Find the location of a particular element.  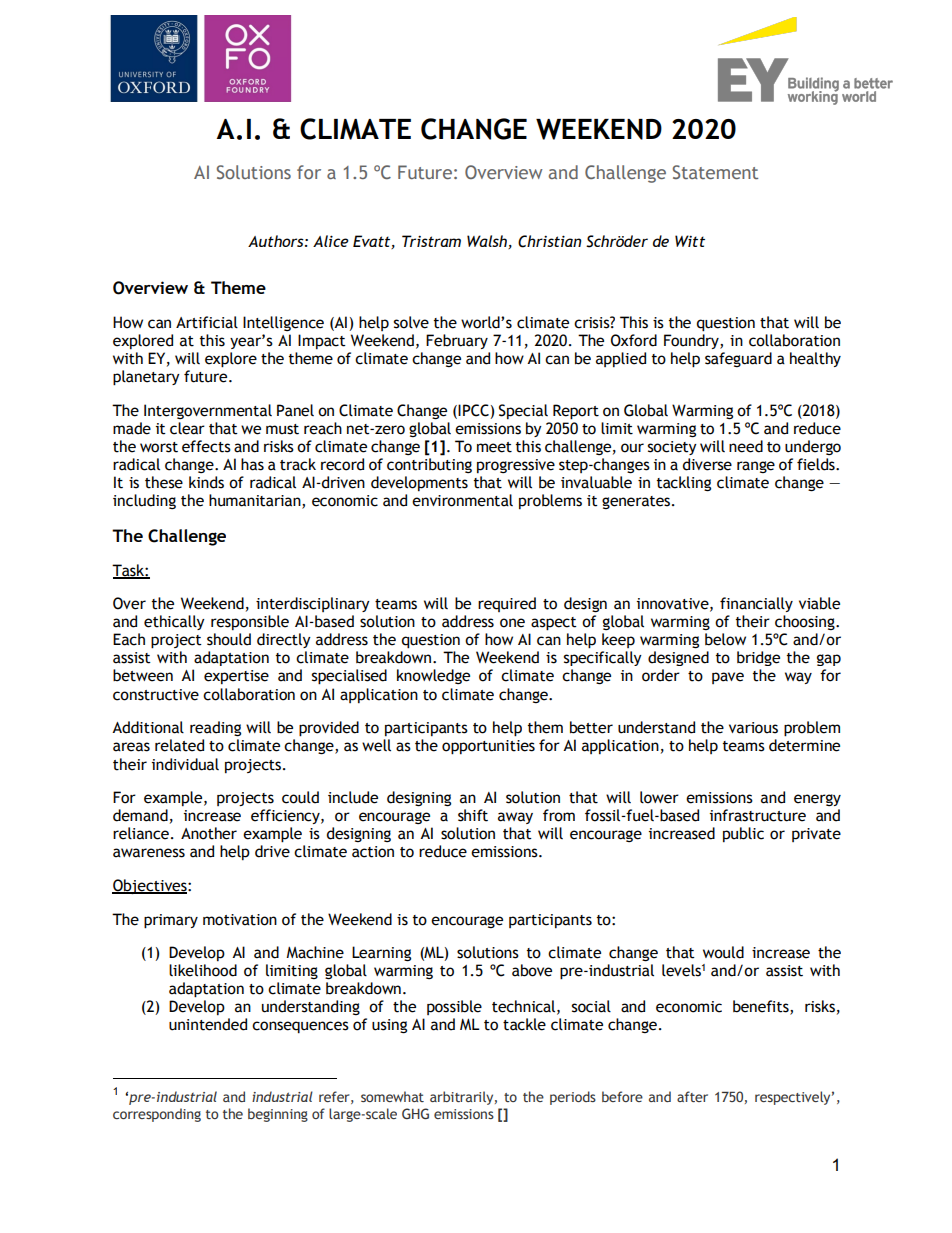

clear is located at coordinates (187, 428).
